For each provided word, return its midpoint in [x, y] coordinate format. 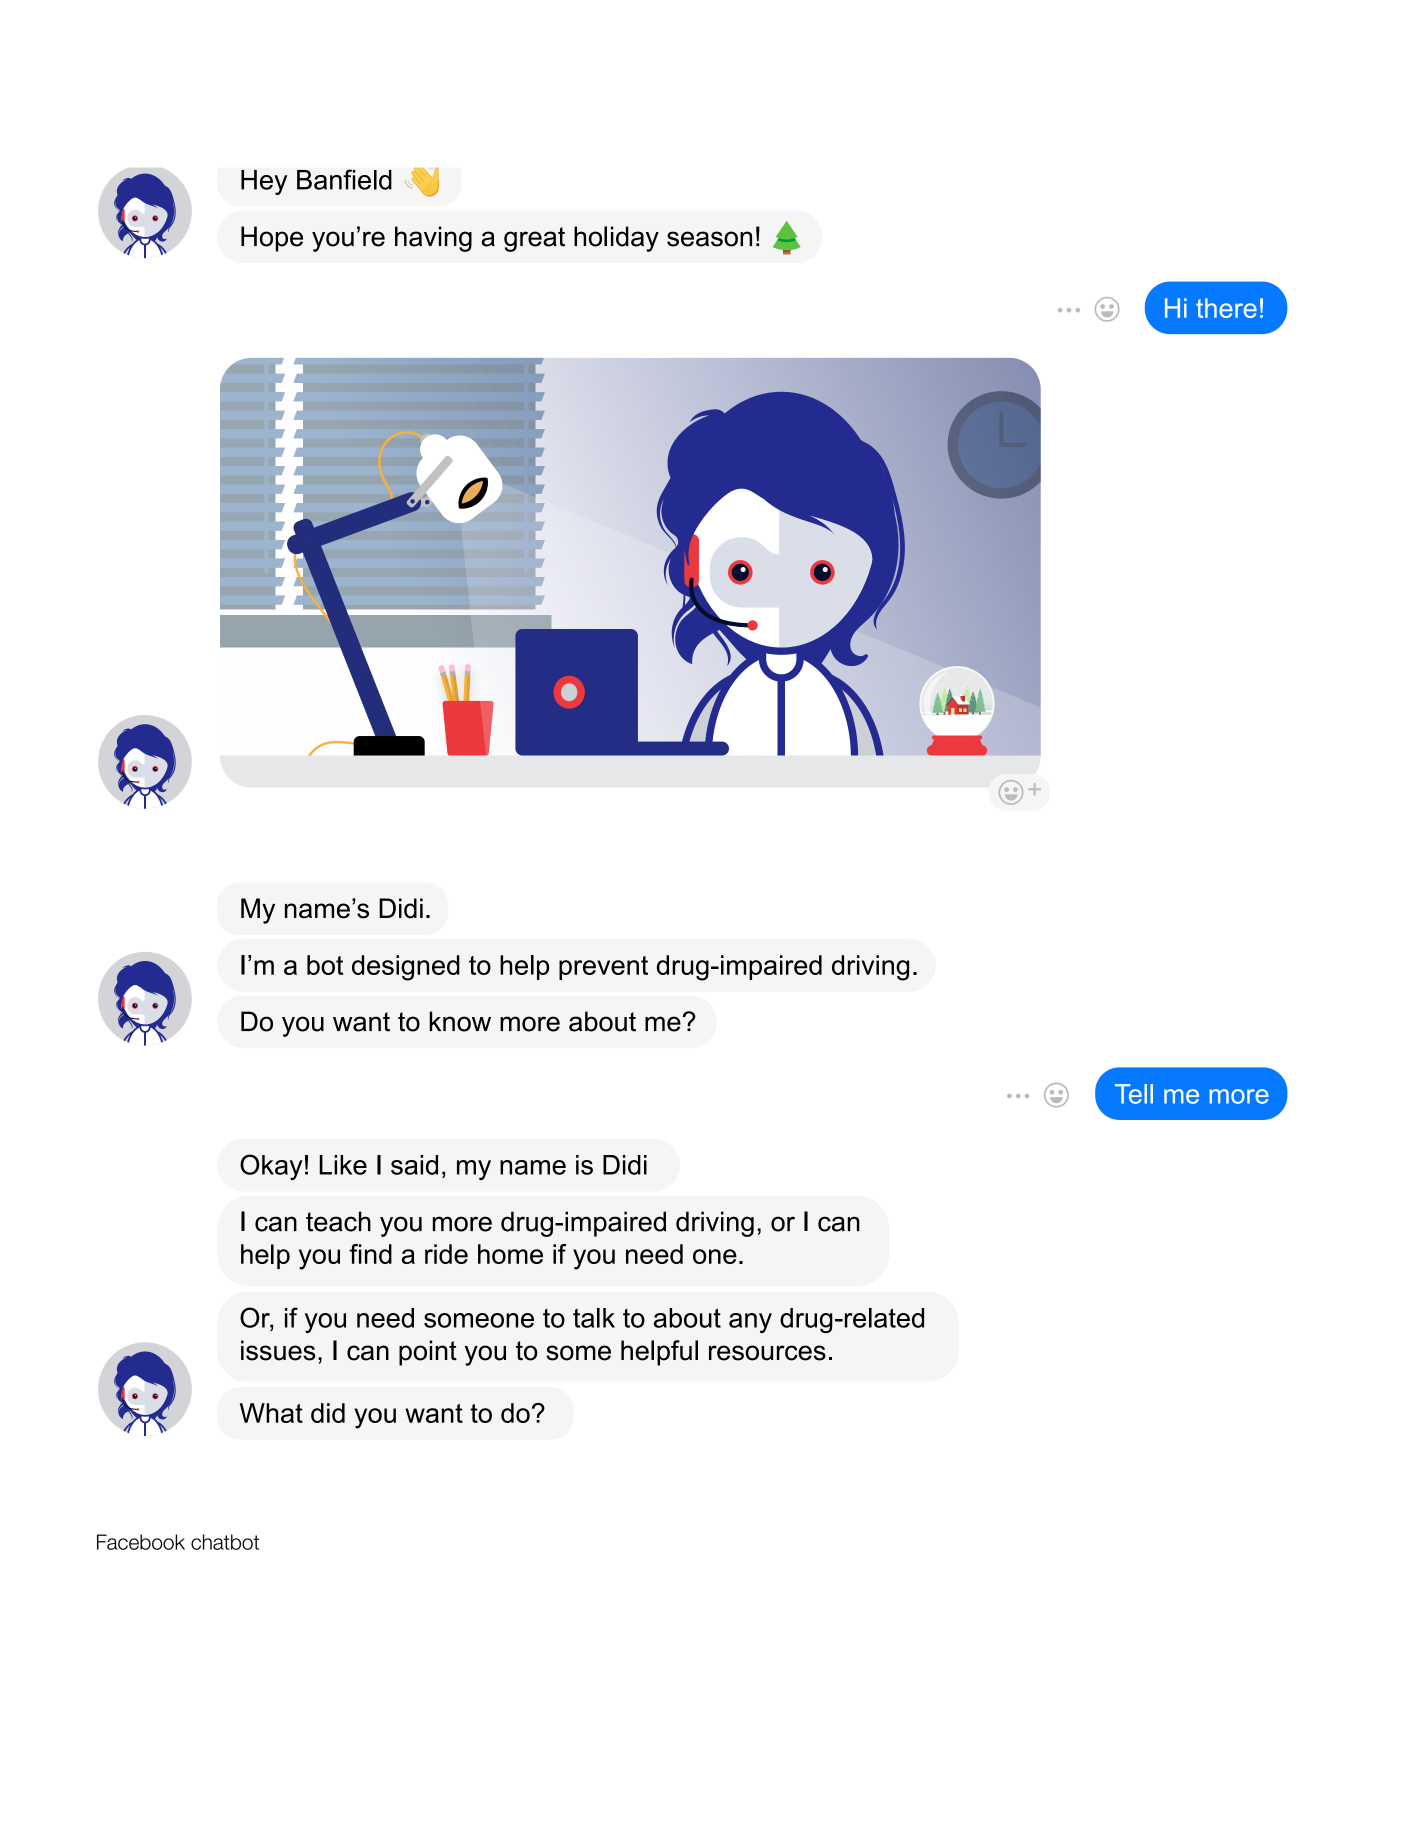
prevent [603, 968]
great [534, 239]
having [433, 239]
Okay [271, 1167]
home [510, 1254]
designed [406, 968]
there [1226, 308]
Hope [272, 239]
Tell [1134, 1094]
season [709, 239]
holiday [616, 239]
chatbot [225, 1542]
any [750, 1323]
